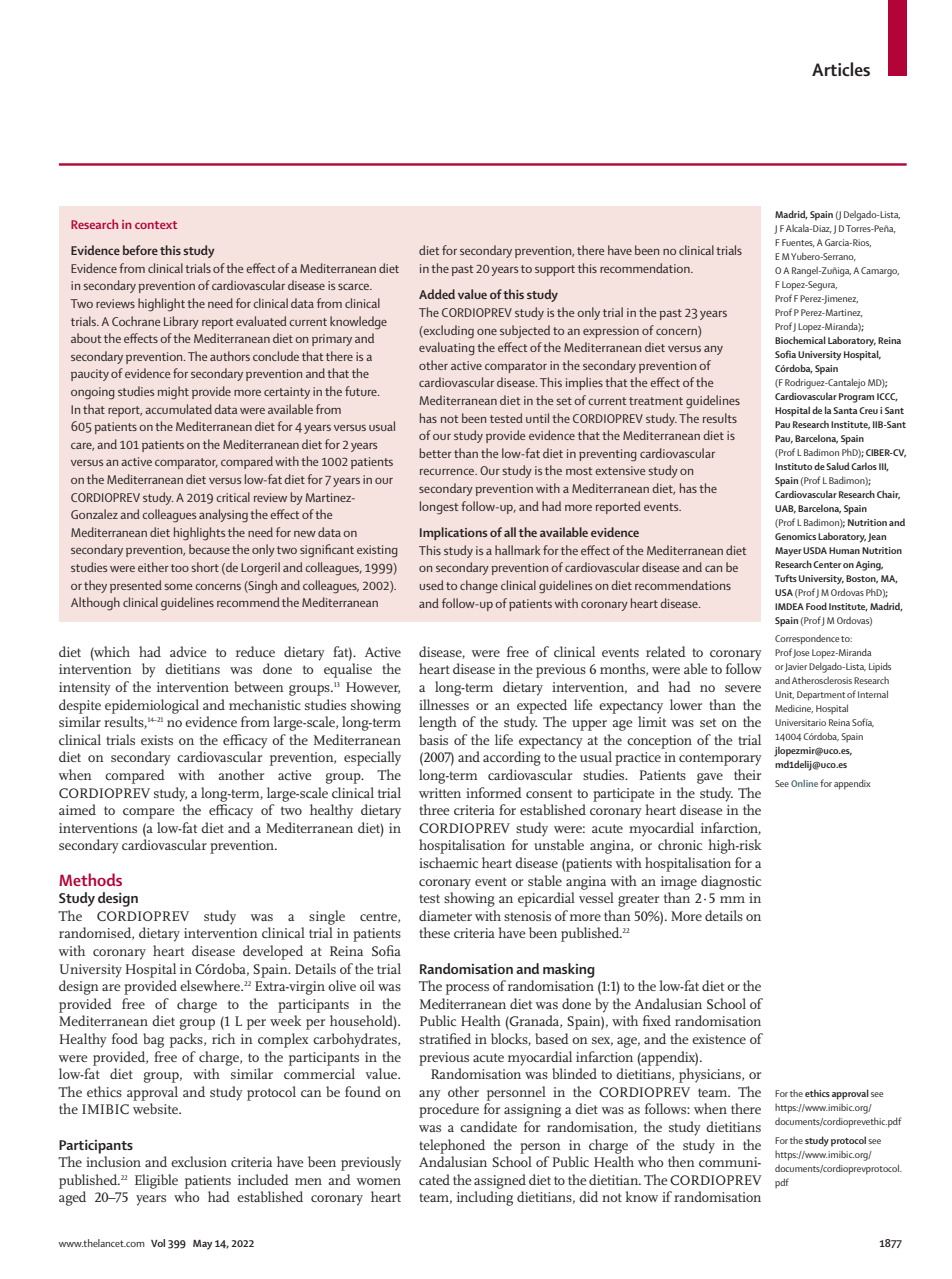 The height and width of the document is (1279, 952). What do you see at coordinates (448, 862) in the document?
I see `ischaemic` at bounding box center [448, 862].
